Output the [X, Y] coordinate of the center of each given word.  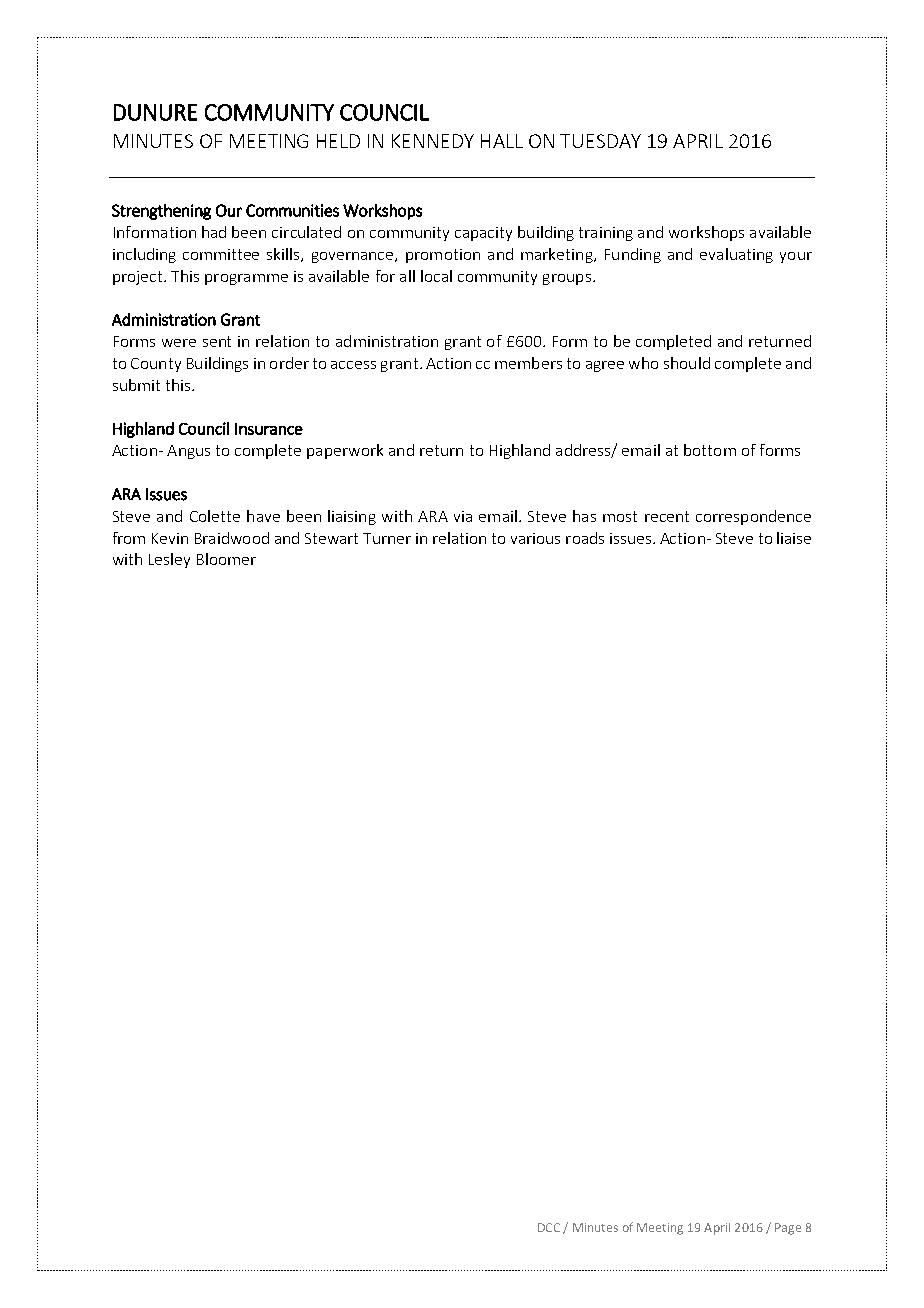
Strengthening [161, 212]
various [535, 538]
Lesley [169, 560]
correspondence [753, 517]
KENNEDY [433, 141]
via [463, 516]
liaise [794, 538]
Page [788, 1229]
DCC [549, 1227]
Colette [215, 516]
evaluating [736, 255]
